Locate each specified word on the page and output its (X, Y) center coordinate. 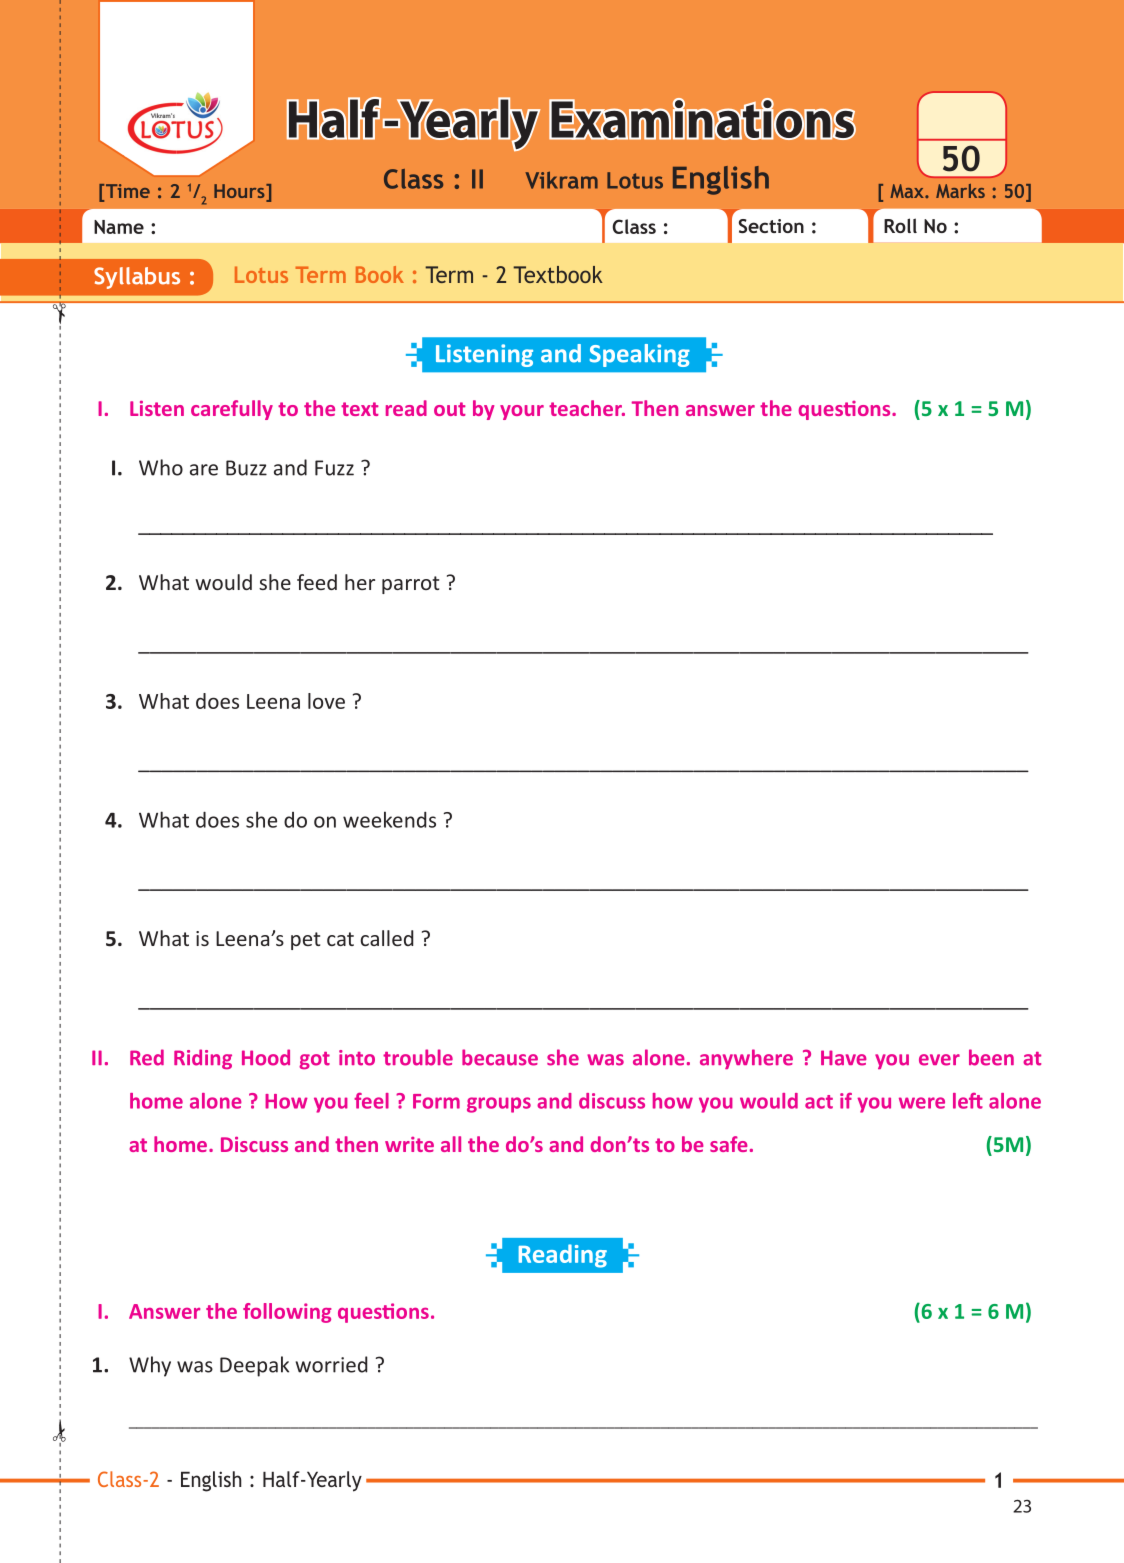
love (326, 701)
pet (305, 941)
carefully (232, 410)
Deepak (254, 1366)
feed (317, 582)
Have (844, 1058)
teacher (586, 408)
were (922, 1103)
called (387, 938)
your (522, 412)
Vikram (561, 180)
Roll (900, 225)
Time (128, 191)
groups (499, 1105)
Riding (203, 1059)
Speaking (640, 355)
